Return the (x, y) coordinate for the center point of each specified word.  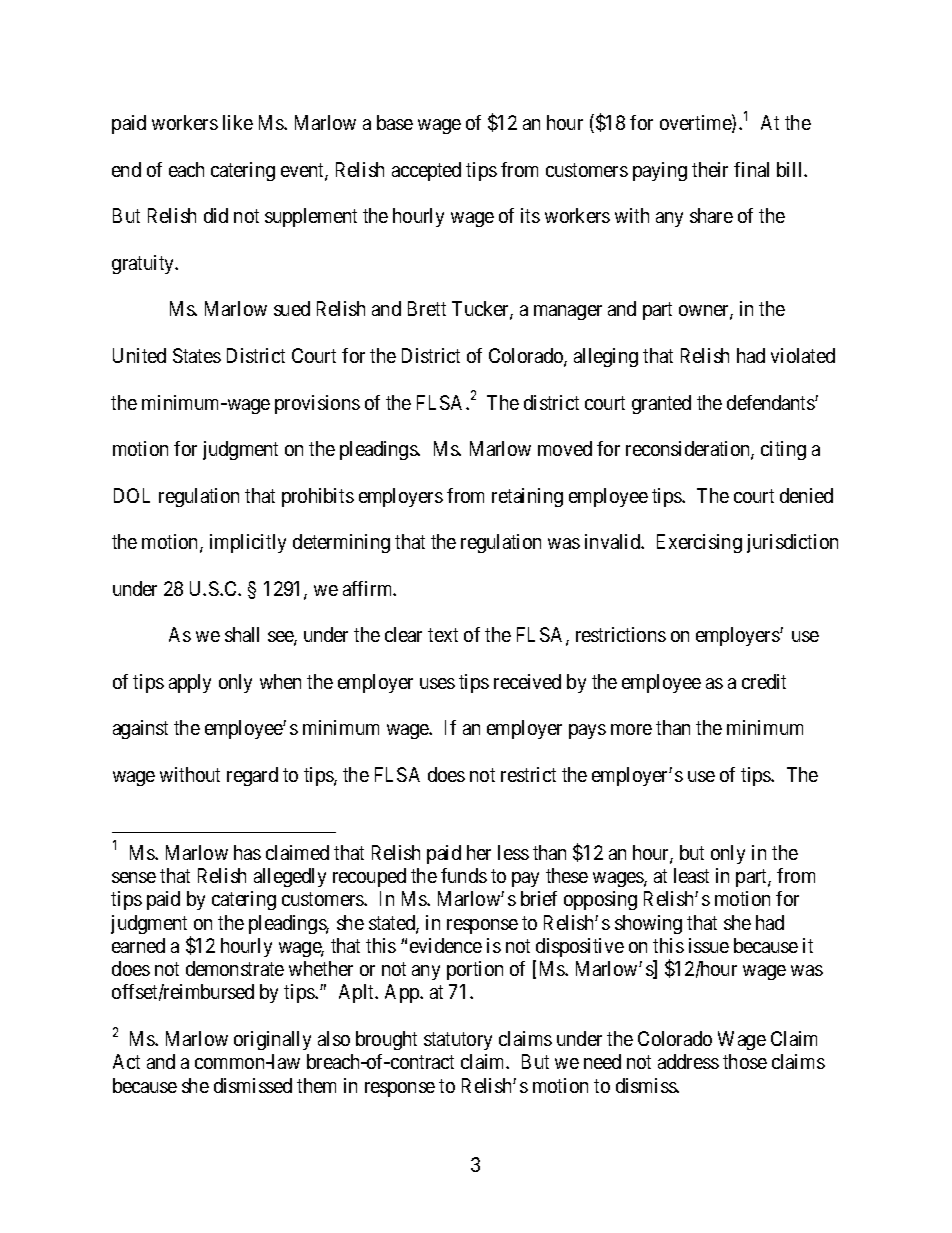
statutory (458, 1041)
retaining (527, 497)
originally (272, 1040)
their (710, 169)
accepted (426, 171)
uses (437, 683)
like (238, 122)
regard (252, 776)
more (631, 729)
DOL (132, 495)
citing (783, 450)
